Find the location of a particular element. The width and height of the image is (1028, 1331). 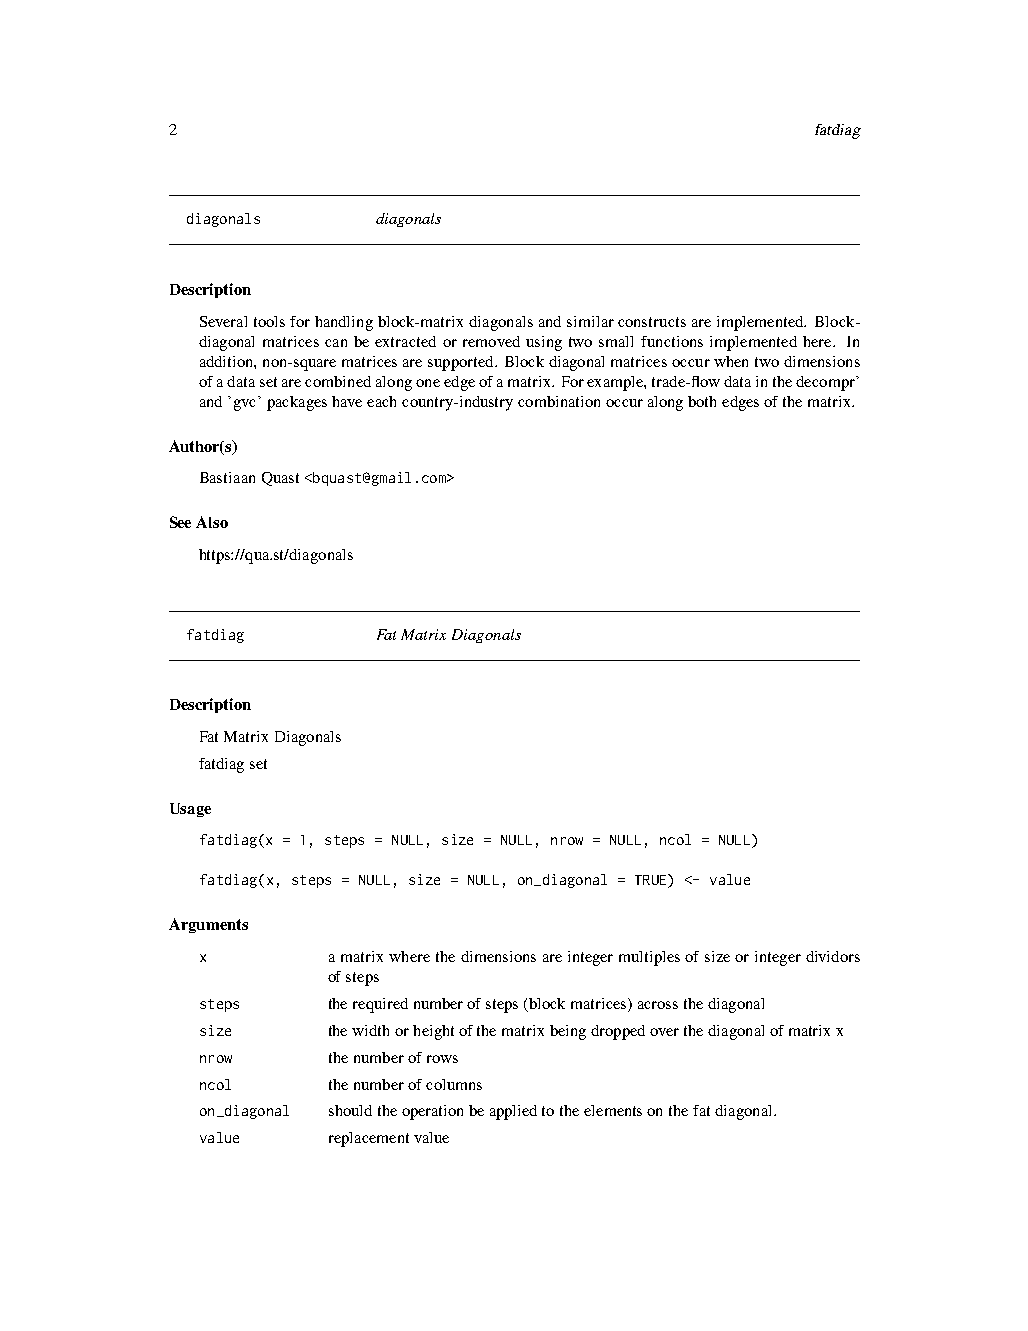

tools is located at coordinates (269, 321).
